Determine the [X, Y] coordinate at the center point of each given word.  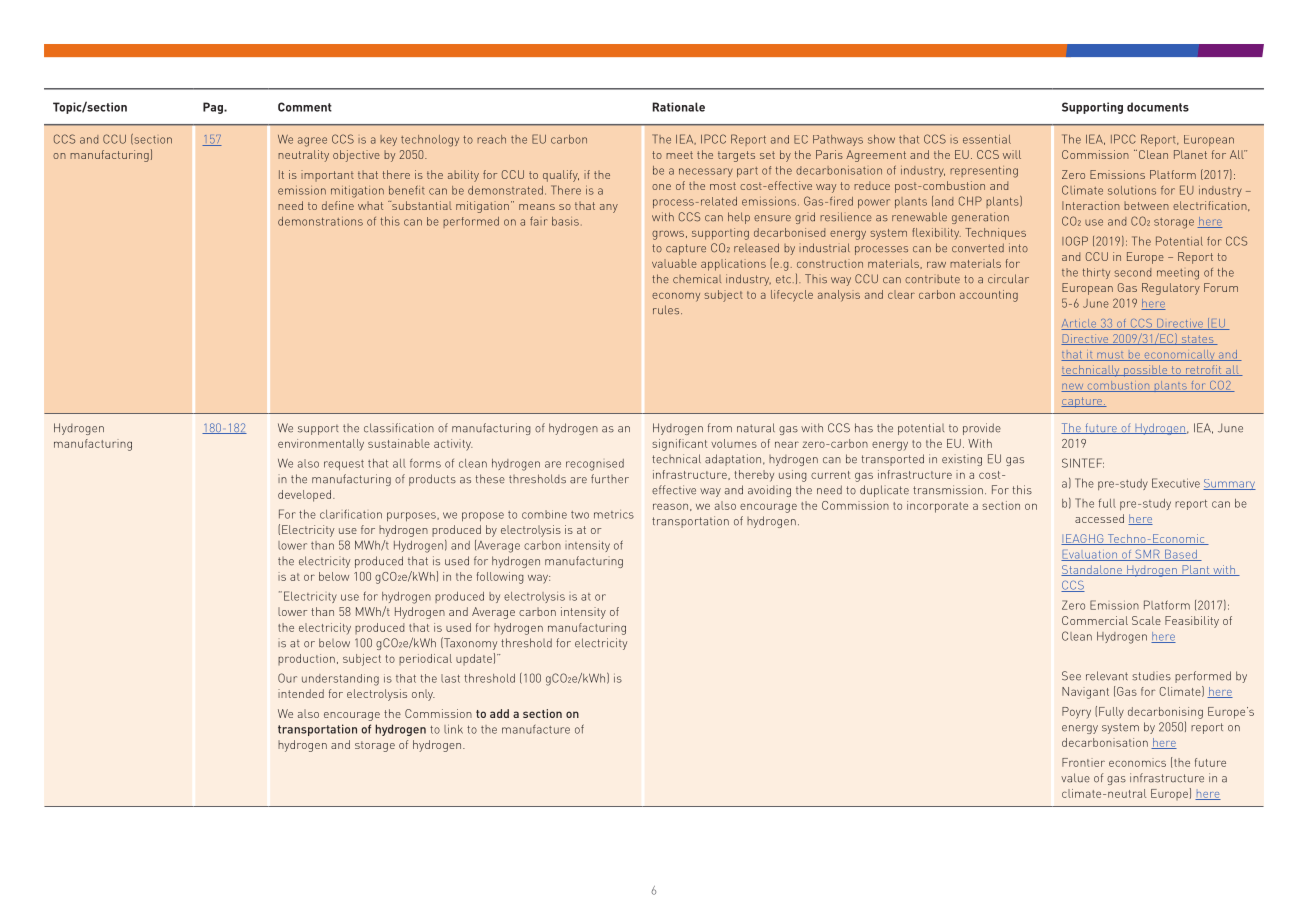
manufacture [536, 729]
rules [667, 310]
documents [1158, 107]
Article [1080, 324]
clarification [351, 514]
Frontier [1083, 762]
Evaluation [1090, 555]
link [453, 729]
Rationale [679, 107]
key [388, 140]
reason [670, 506]
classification [399, 428]
